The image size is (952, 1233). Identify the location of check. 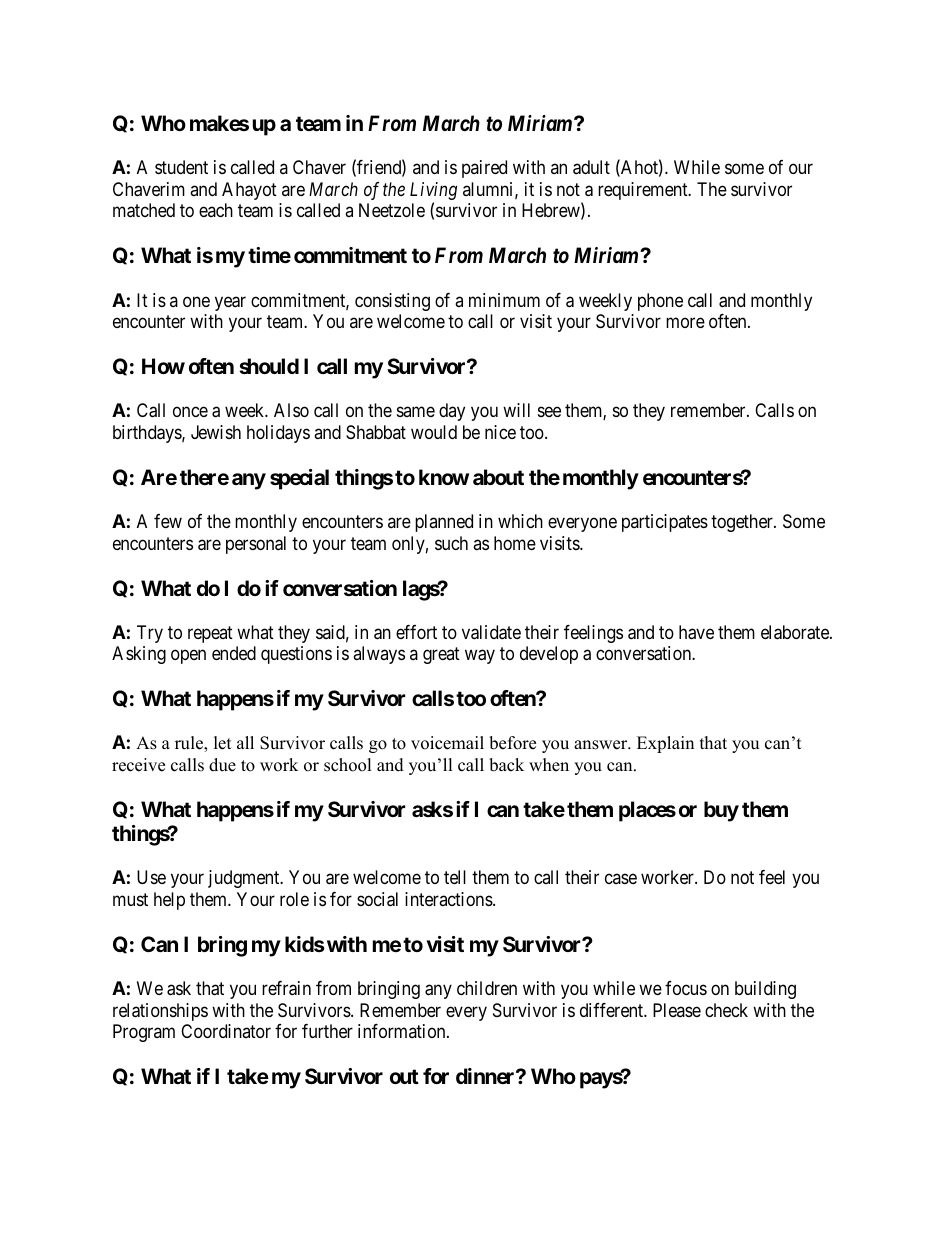
(726, 1010).
